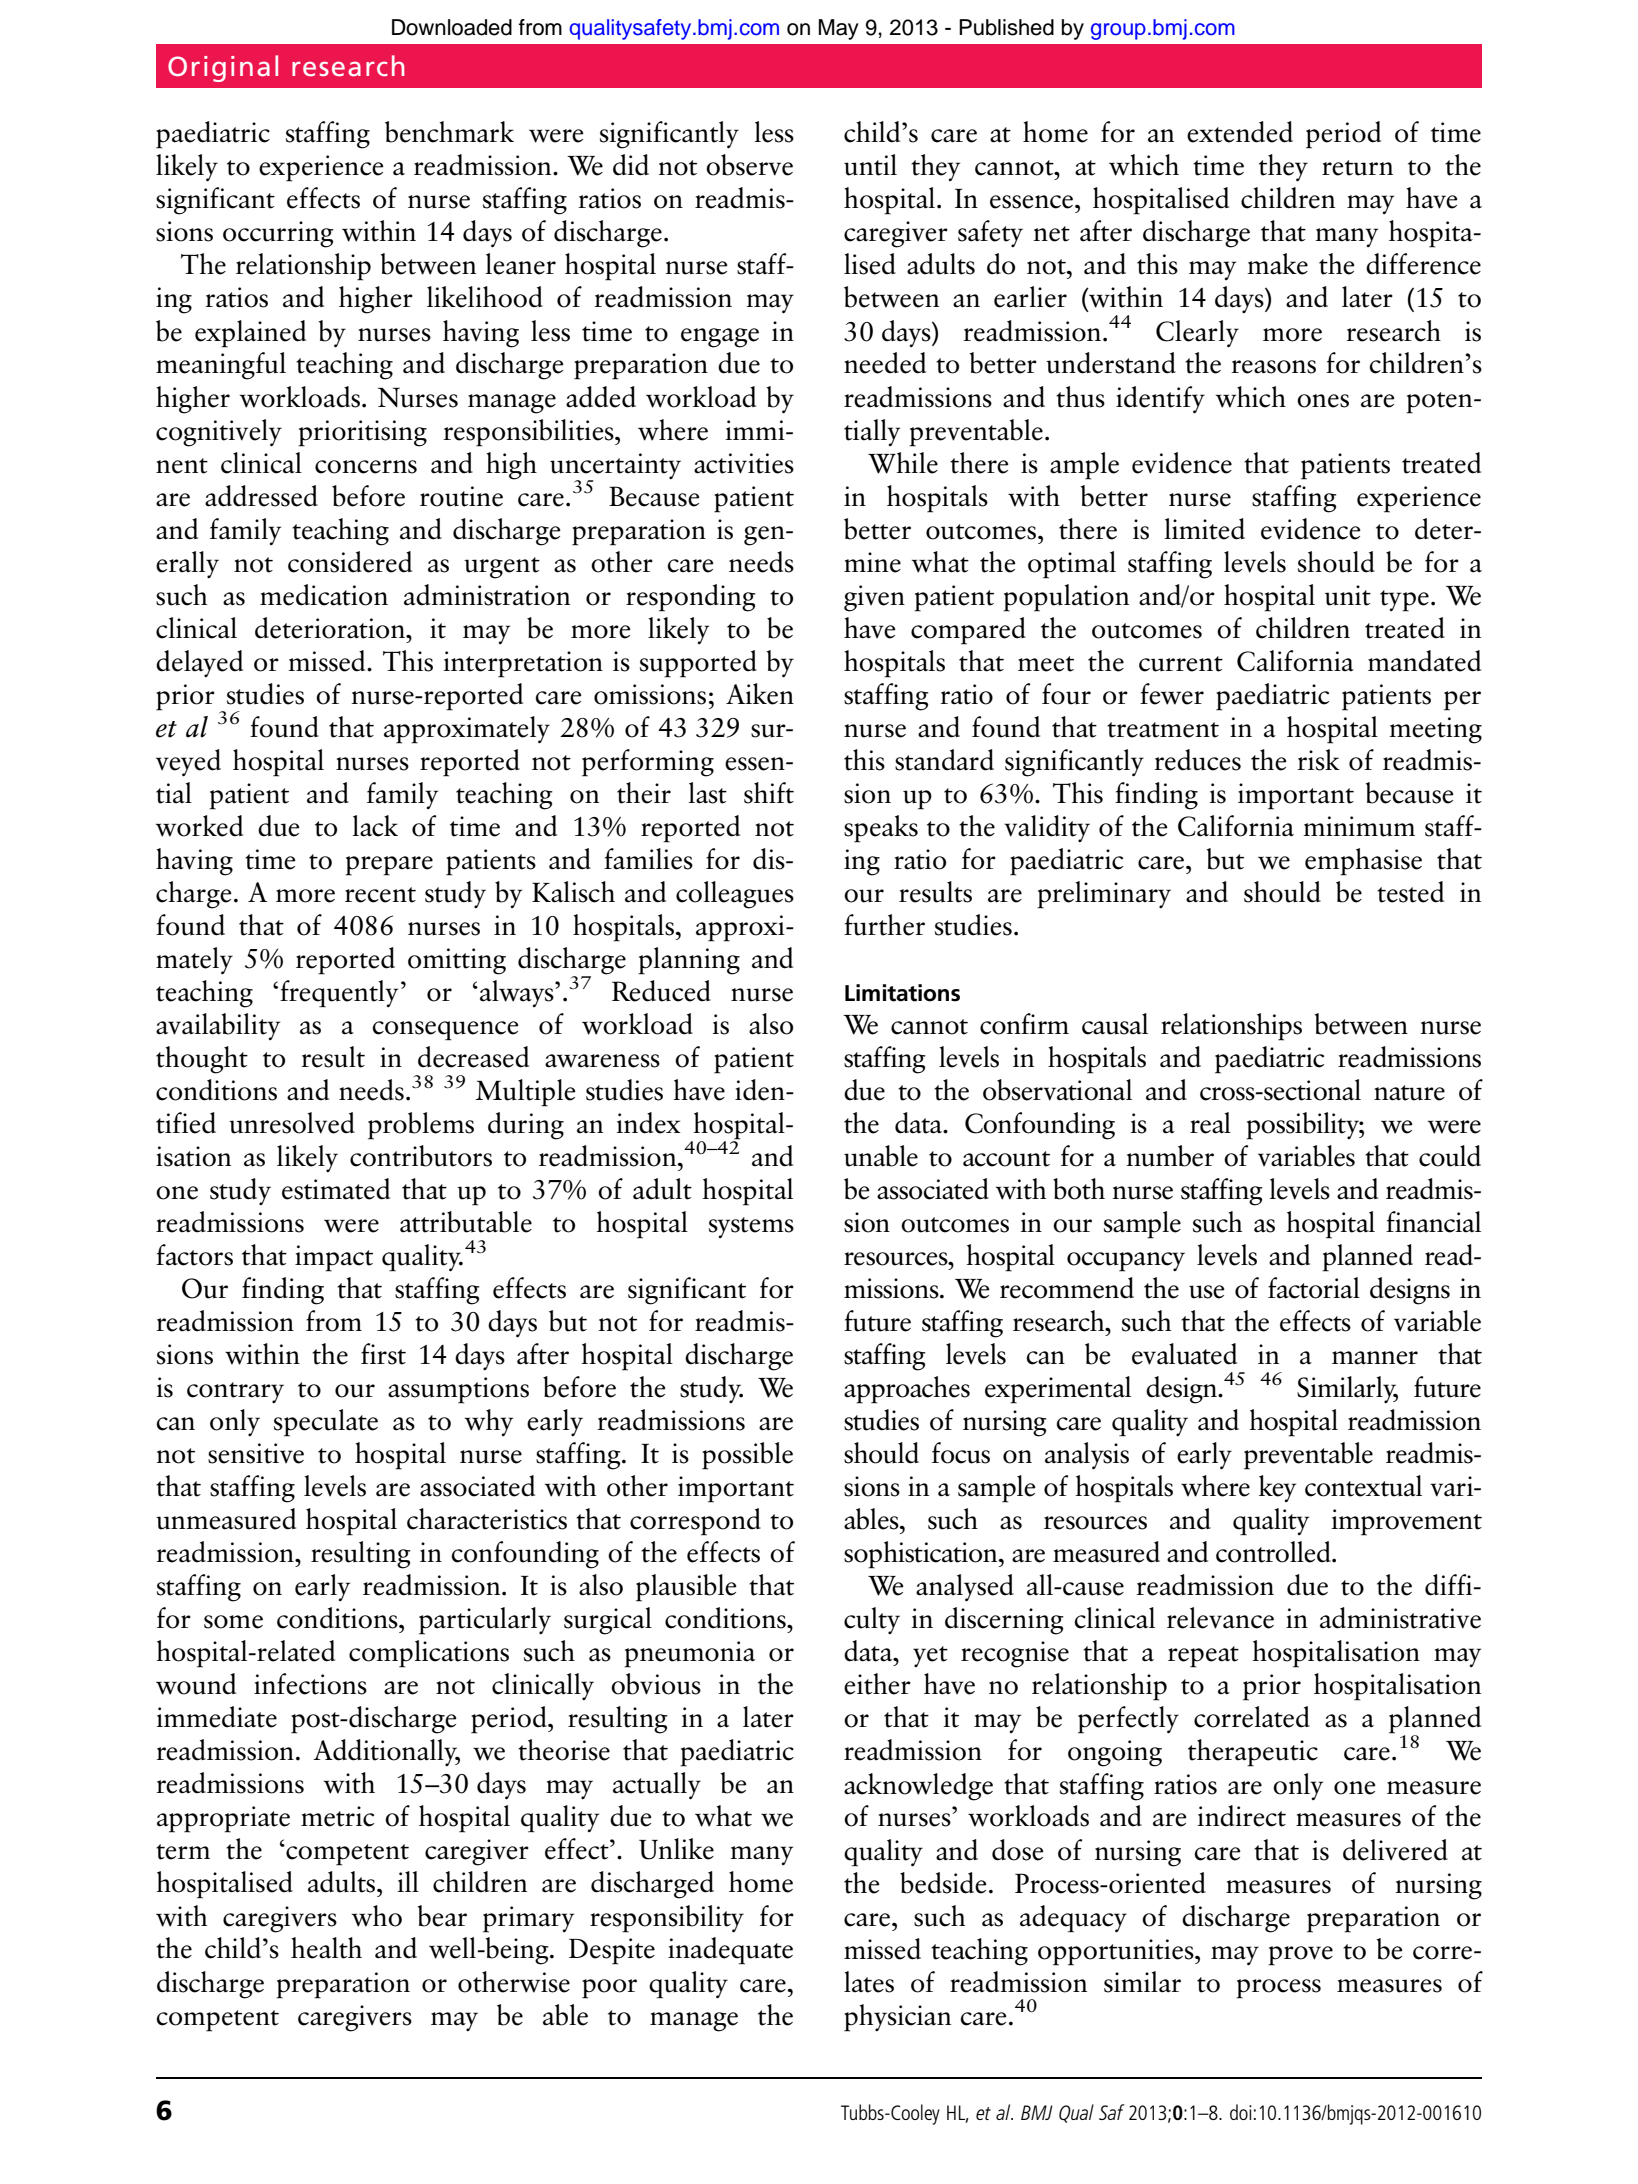  I want to click on frequently, so click(339, 993).
